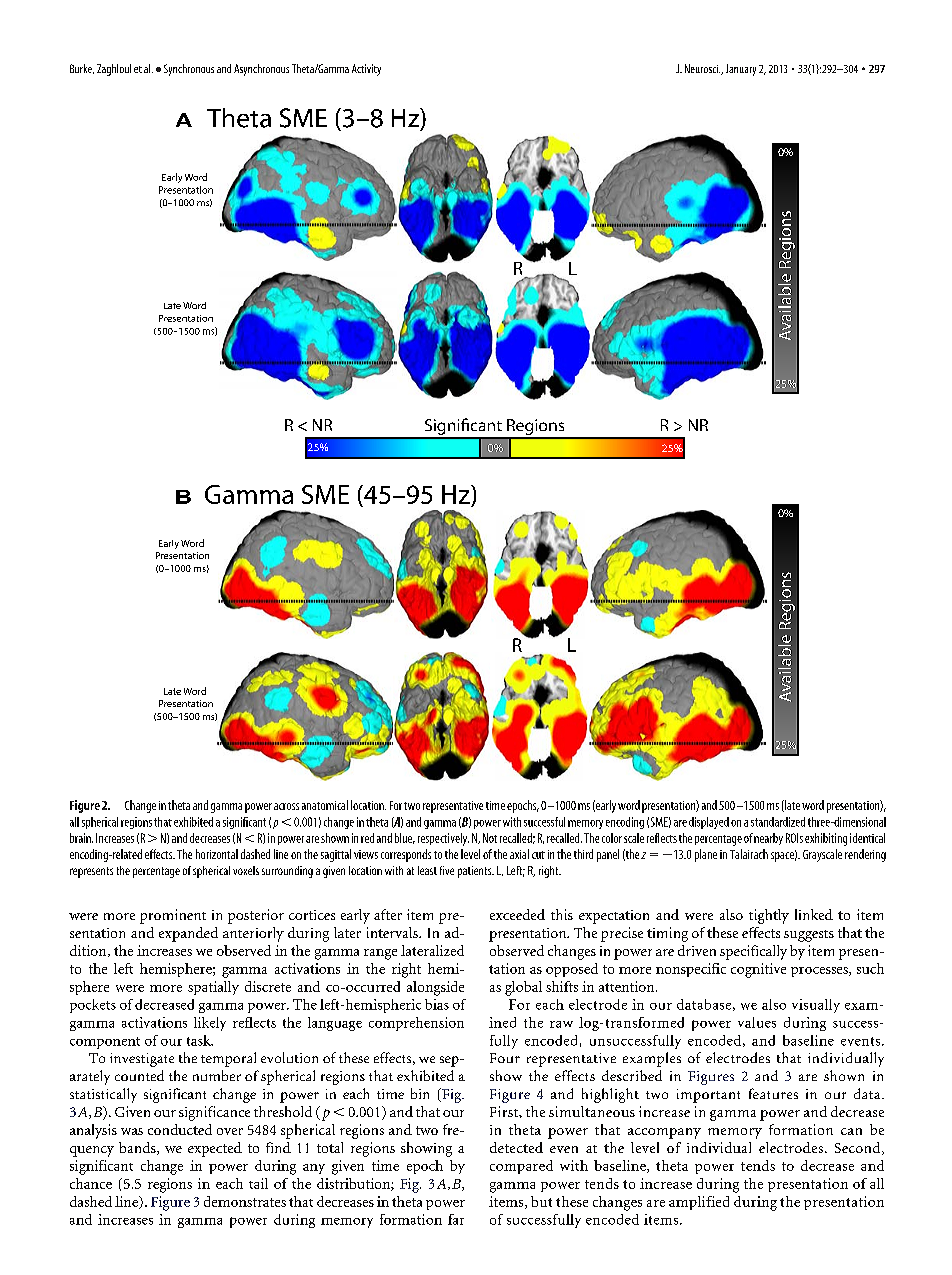 The image size is (952, 1275). I want to click on amplified, so click(699, 1203).
